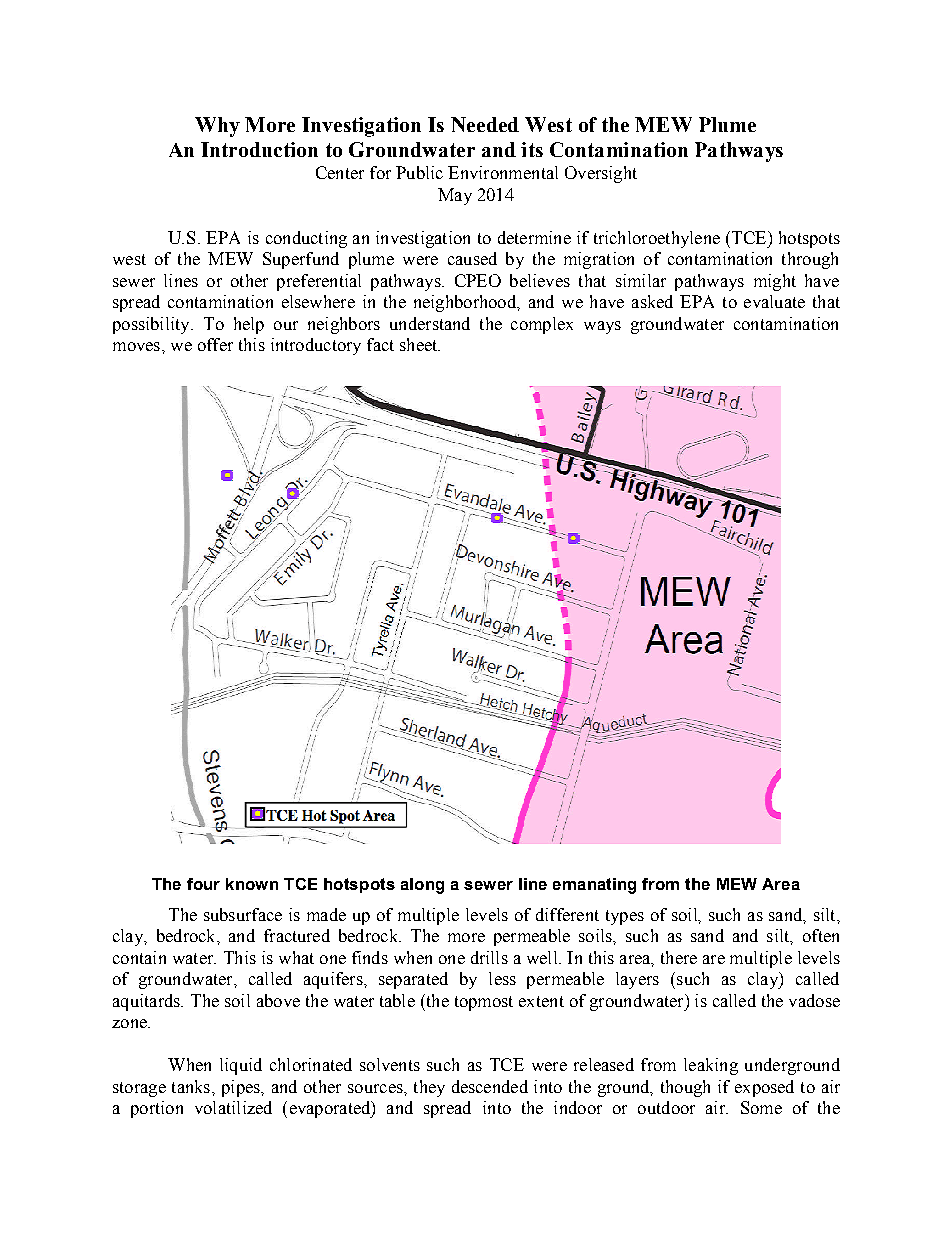 This screenshot has height=1233, width=952. What do you see at coordinates (422, 886) in the screenshot?
I see `along` at bounding box center [422, 886].
